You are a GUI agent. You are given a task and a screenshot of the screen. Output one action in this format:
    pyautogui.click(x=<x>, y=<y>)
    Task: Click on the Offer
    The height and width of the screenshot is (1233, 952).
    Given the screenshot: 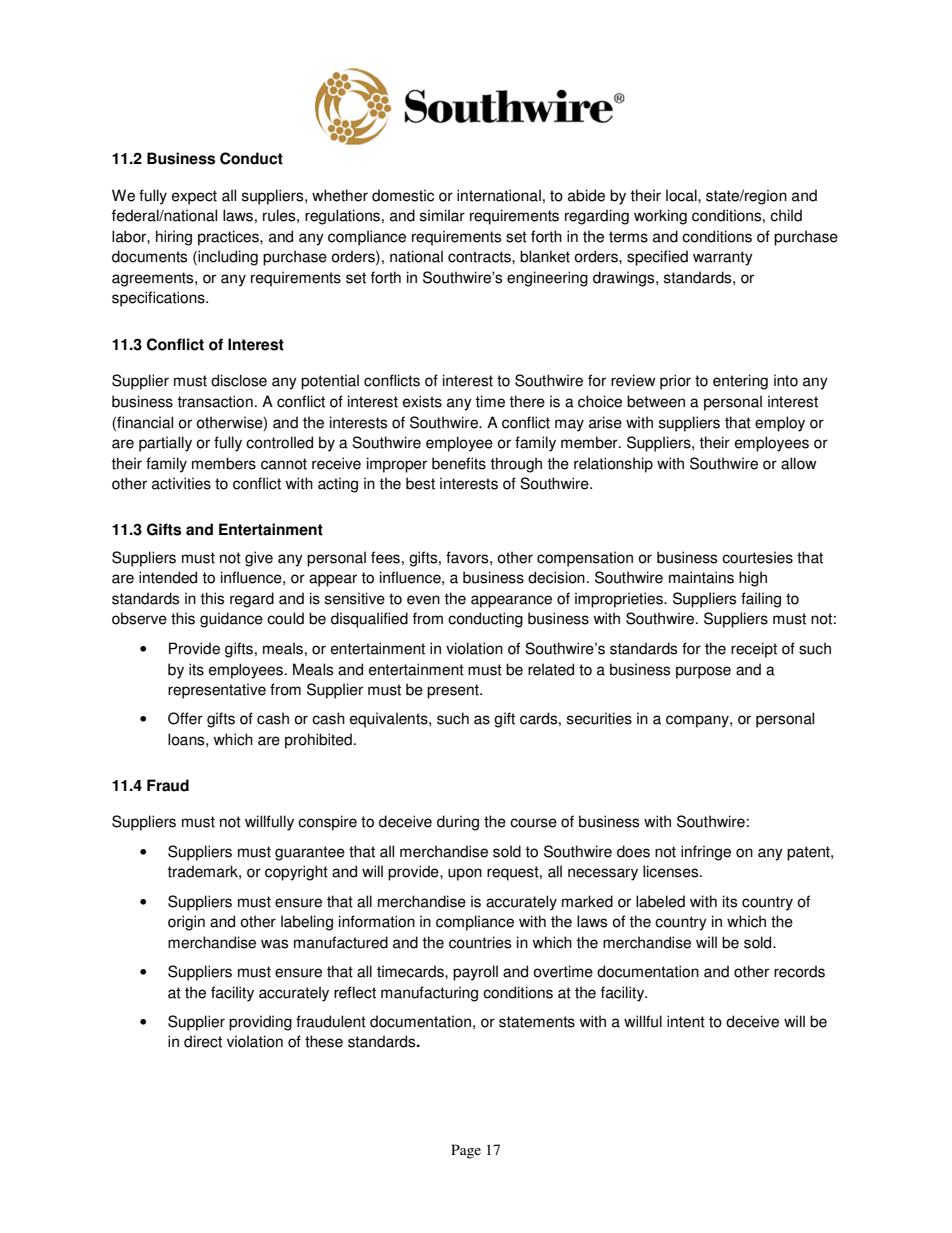 What is the action you would take?
    pyautogui.click(x=185, y=718)
